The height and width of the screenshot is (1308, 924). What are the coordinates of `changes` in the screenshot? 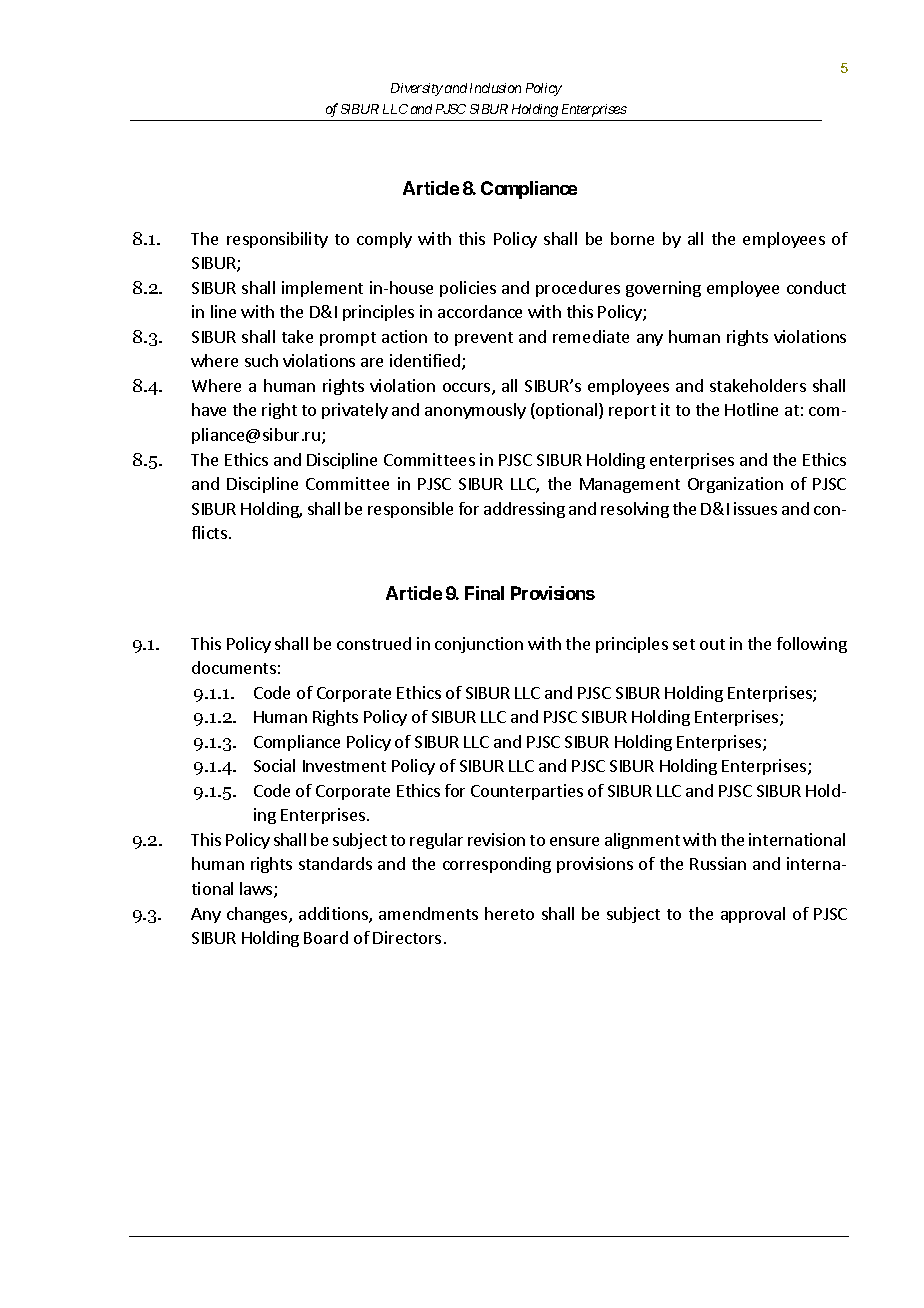 It's located at (258, 915).
